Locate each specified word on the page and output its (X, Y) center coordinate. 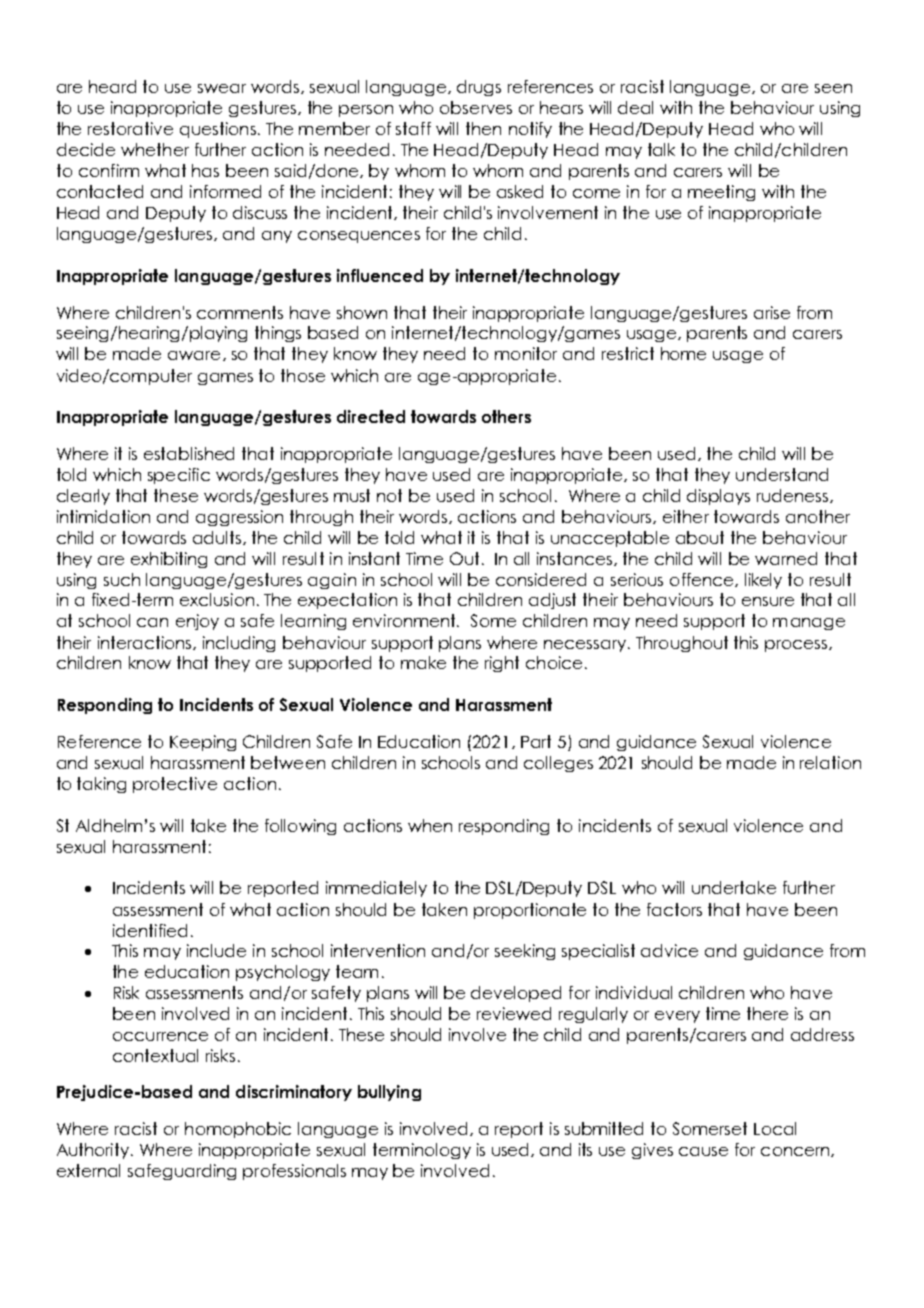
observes (476, 107)
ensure (768, 601)
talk (661, 149)
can (152, 622)
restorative (130, 128)
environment (405, 620)
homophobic (238, 1130)
